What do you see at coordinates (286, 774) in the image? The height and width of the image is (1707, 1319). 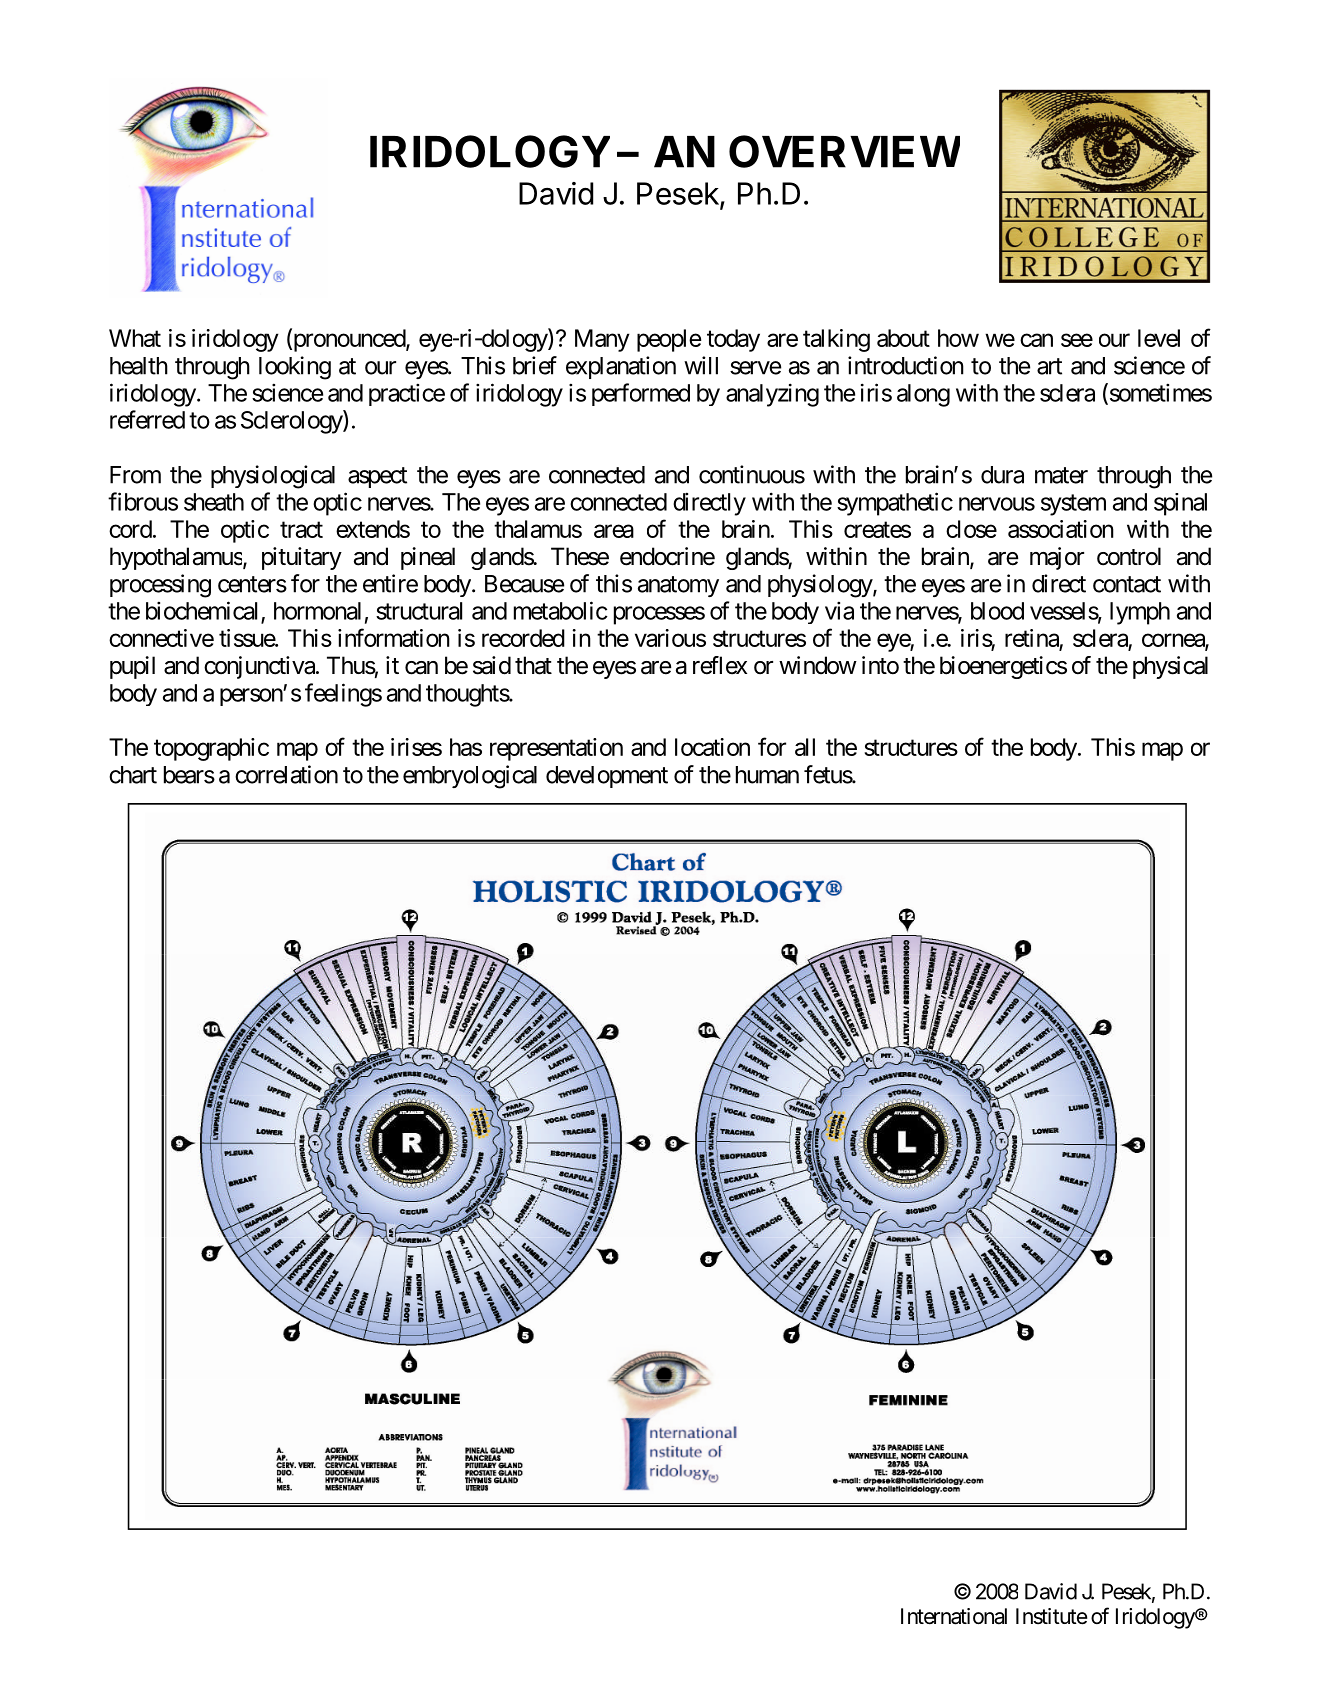 I see `correlation` at bounding box center [286, 774].
